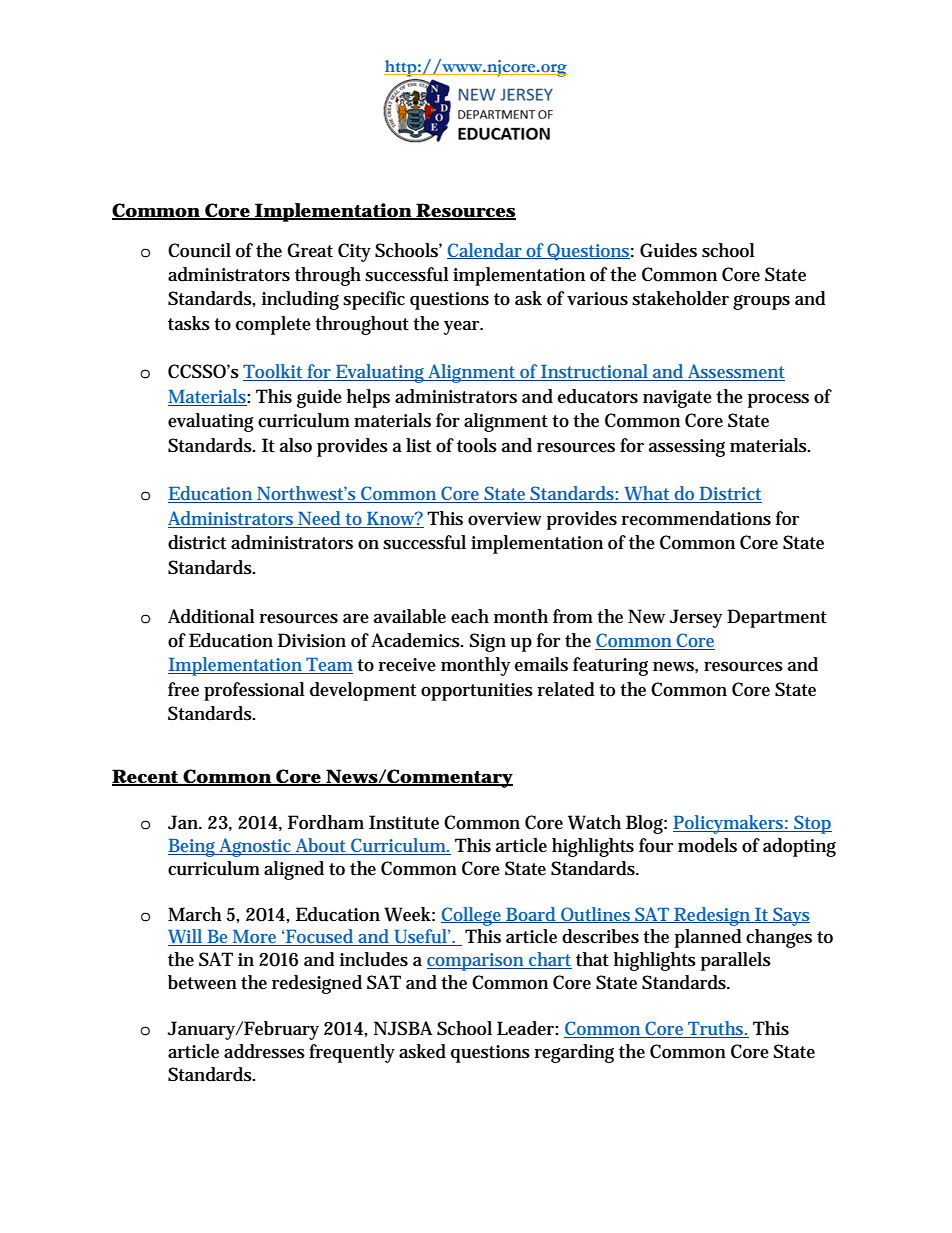 This screenshot has height=1233, width=952. What do you see at coordinates (736, 961) in the screenshot?
I see `parallels` at bounding box center [736, 961].
